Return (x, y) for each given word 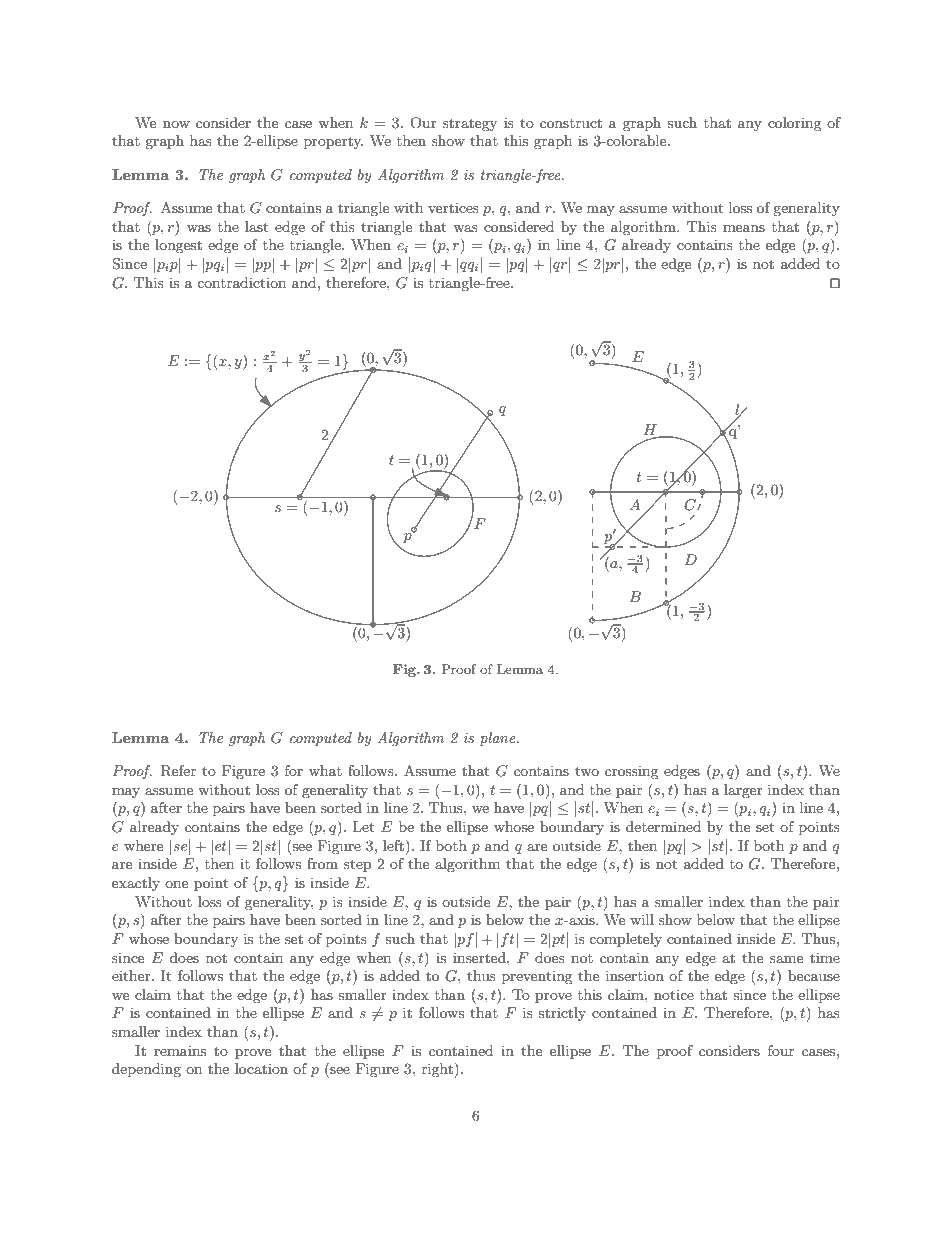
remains (180, 1050)
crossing (632, 772)
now (176, 124)
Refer (178, 771)
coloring (795, 124)
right (438, 1070)
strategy (470, 125)
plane (498, 739)
